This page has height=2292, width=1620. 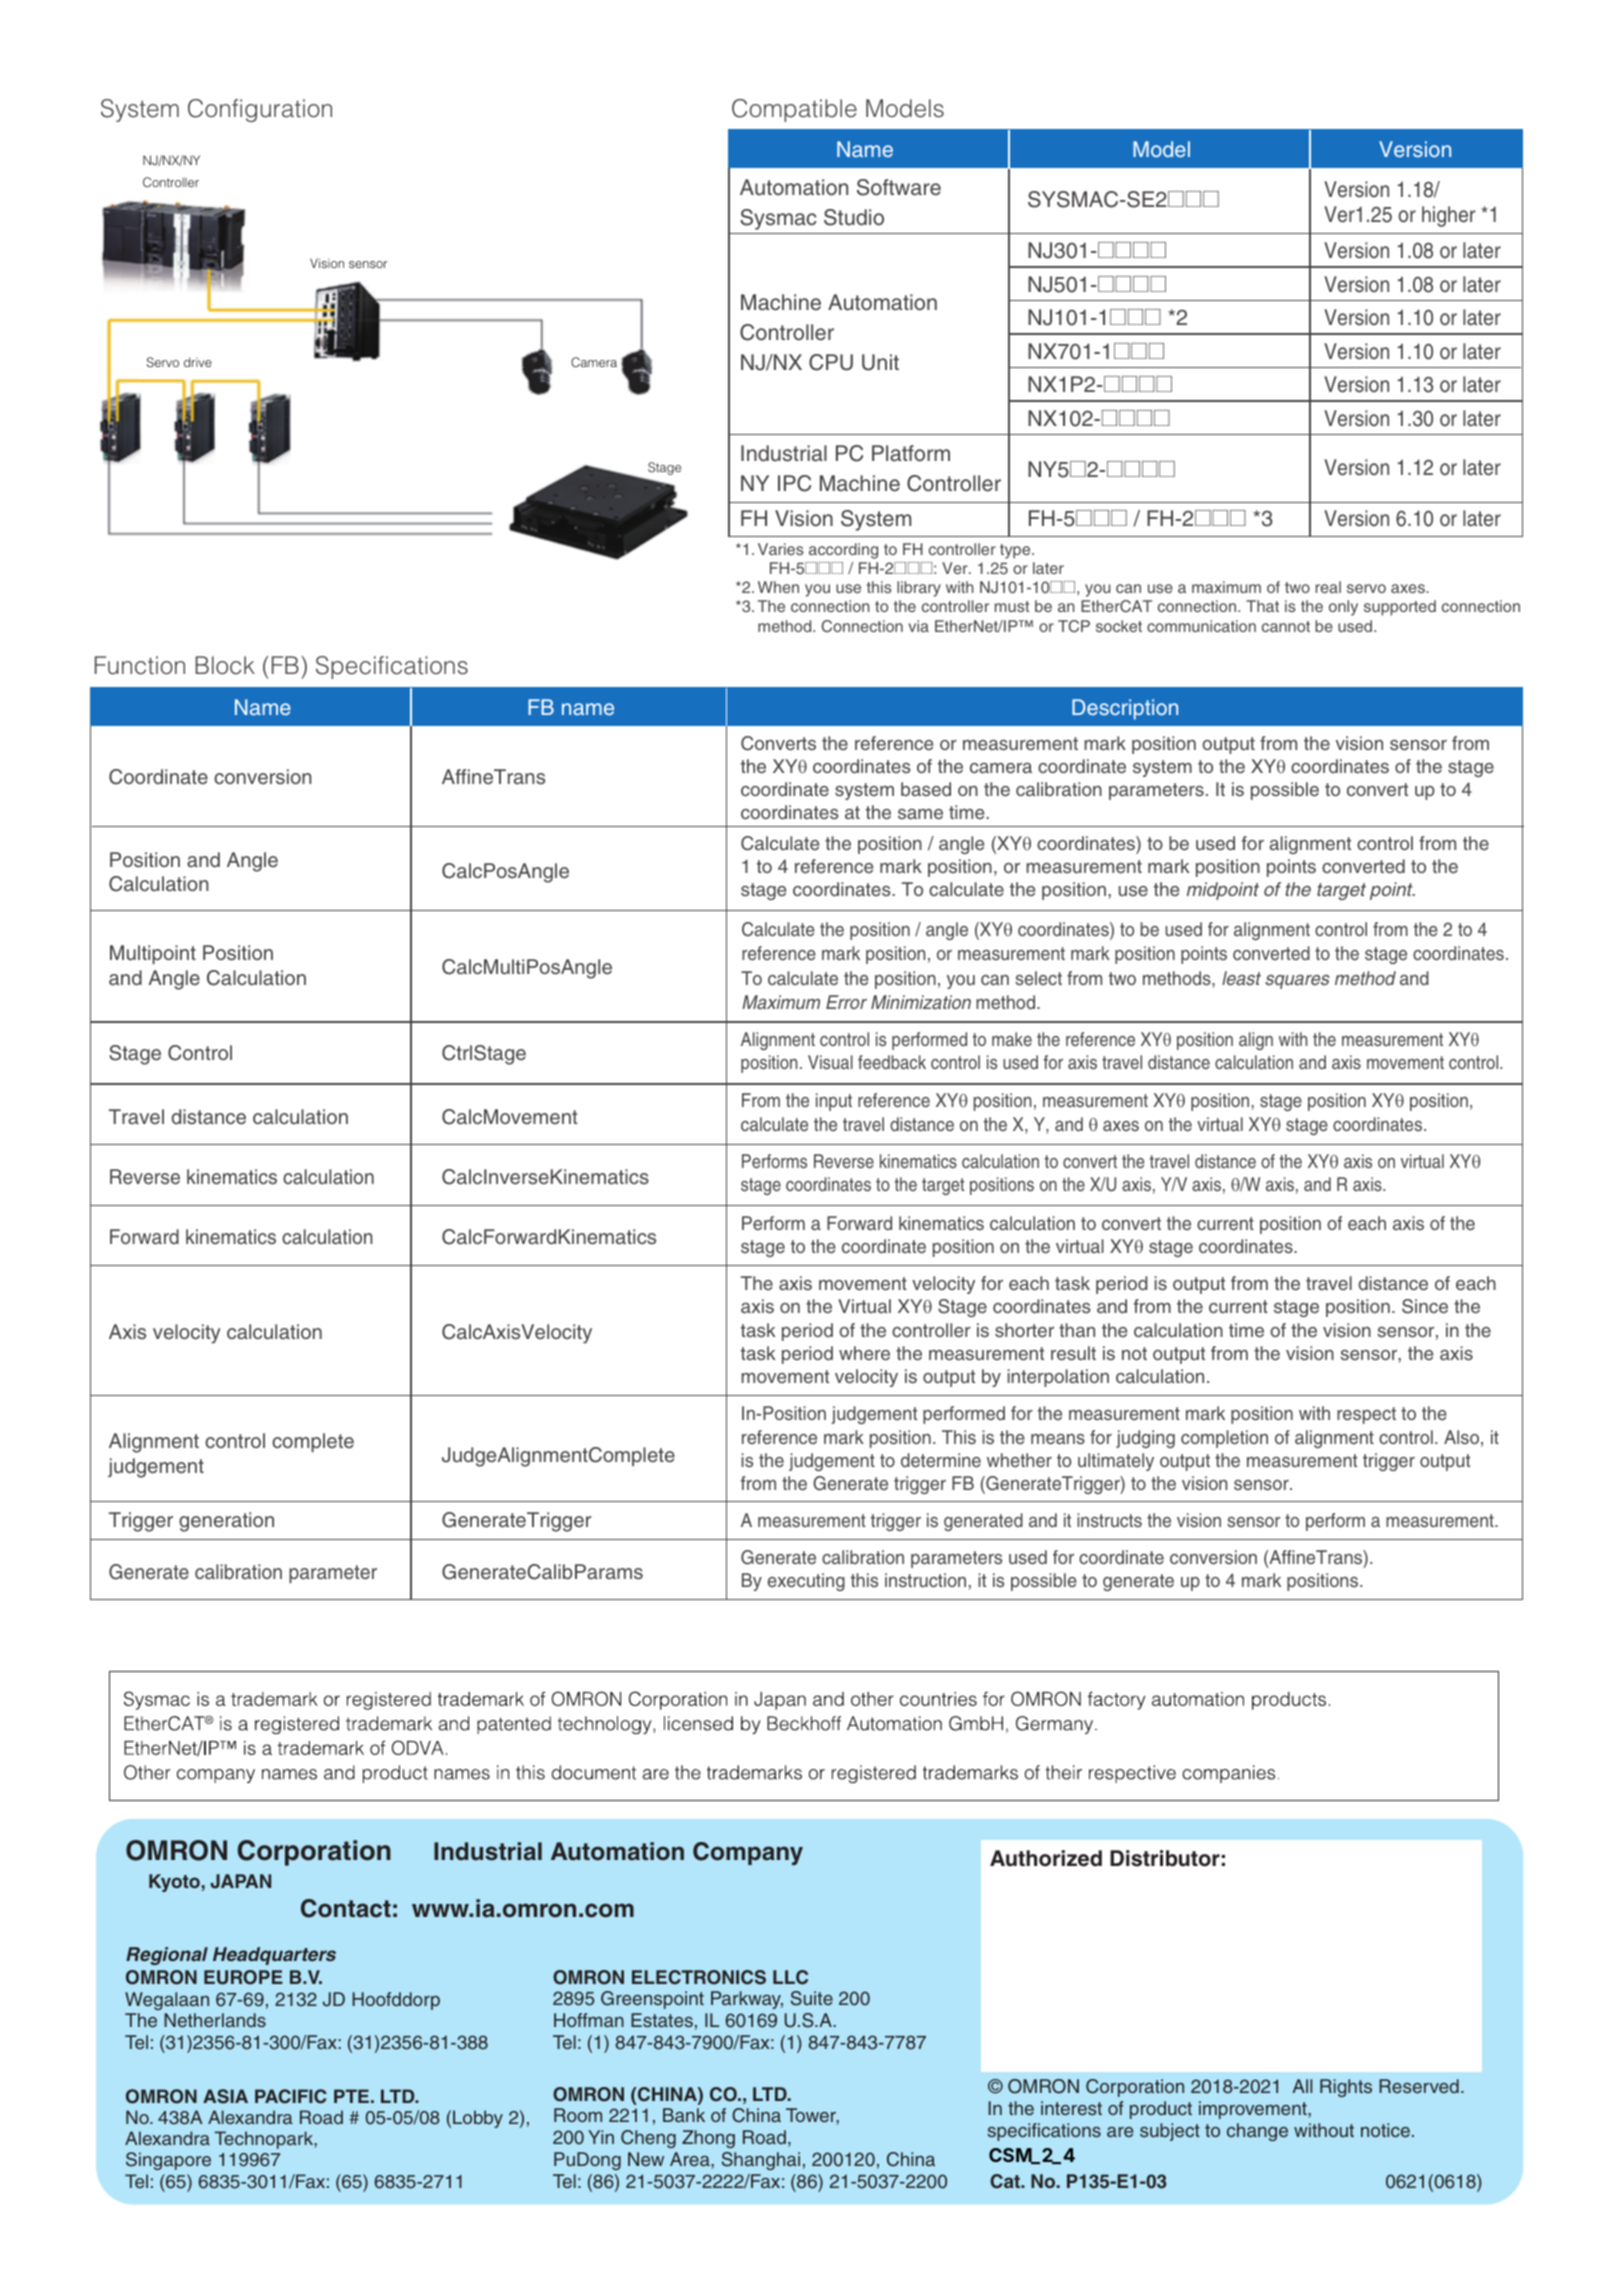 What do you see at coordinates (778, 587) in the page?
I see `When` at bounding box center [778, 587].
